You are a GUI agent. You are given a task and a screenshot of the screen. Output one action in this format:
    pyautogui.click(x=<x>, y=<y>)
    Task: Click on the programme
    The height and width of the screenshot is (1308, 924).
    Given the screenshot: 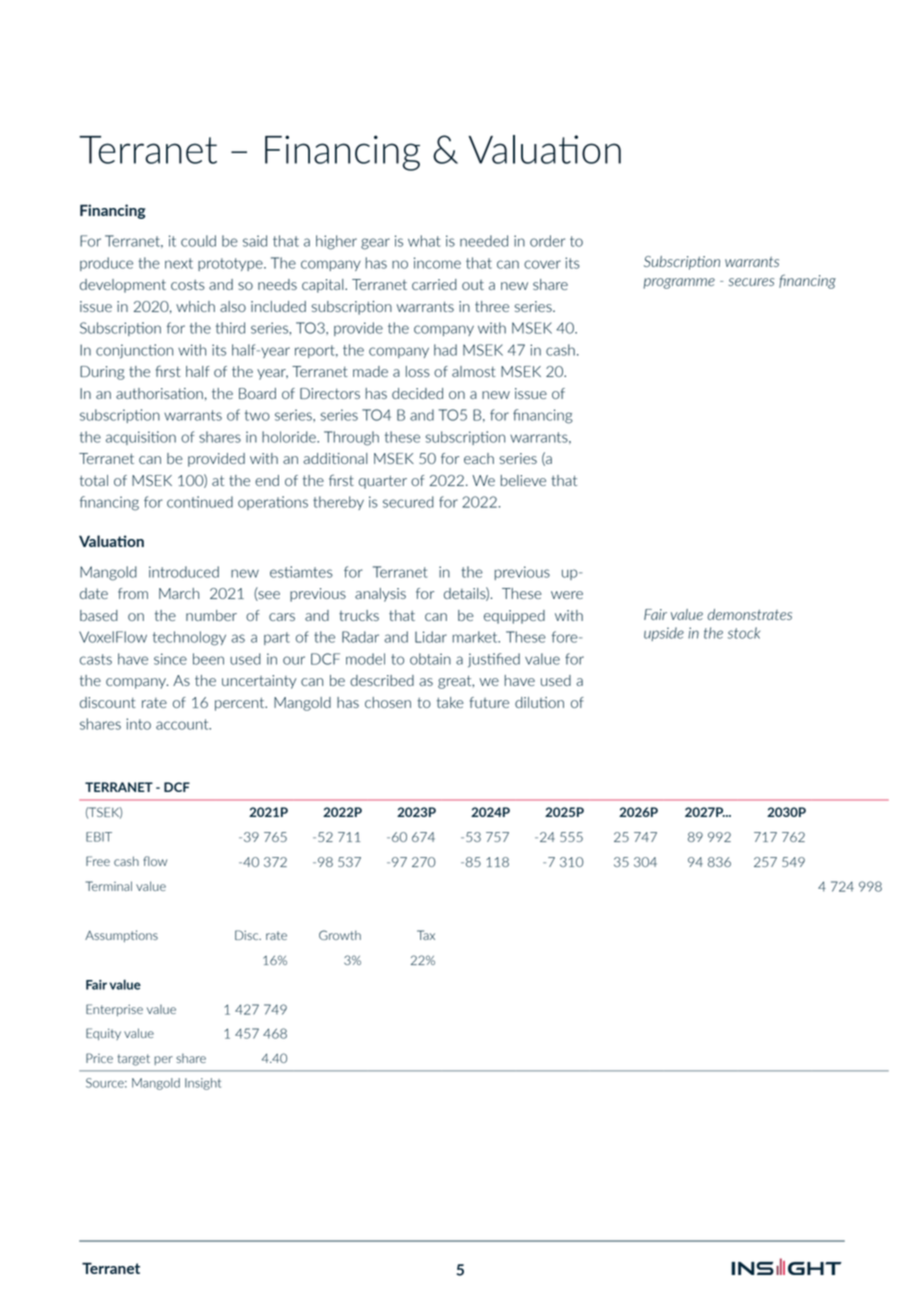 What is the action you would take?
    pyautogui.click(x=679, y=283)
